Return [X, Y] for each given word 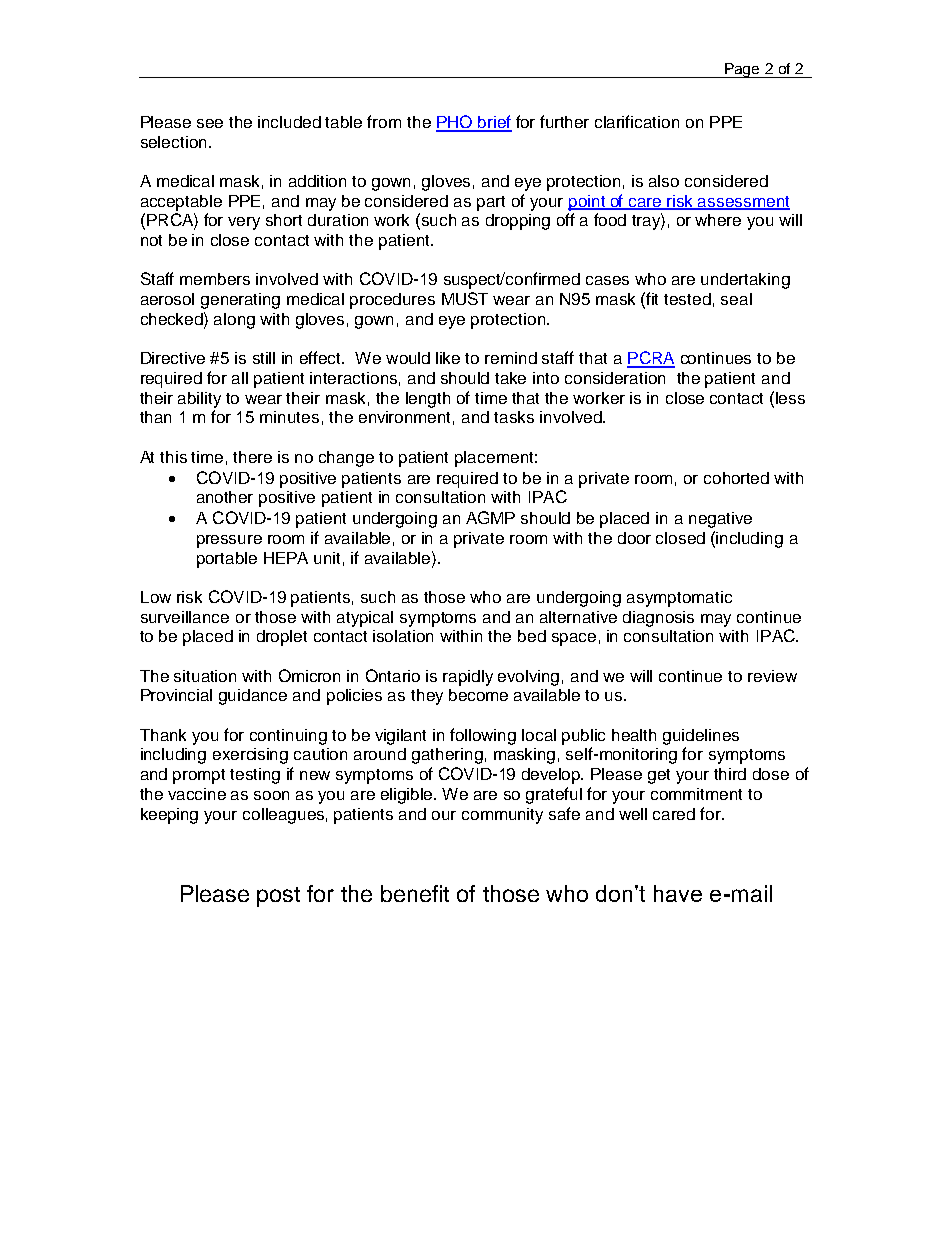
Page [742, 70]
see [210, 123]
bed [532, 636]
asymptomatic [679, 599]
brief [494, 123]
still [264, 358]
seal [736, 299]
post [278, 897]
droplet [282, 638]
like [448, 358]
